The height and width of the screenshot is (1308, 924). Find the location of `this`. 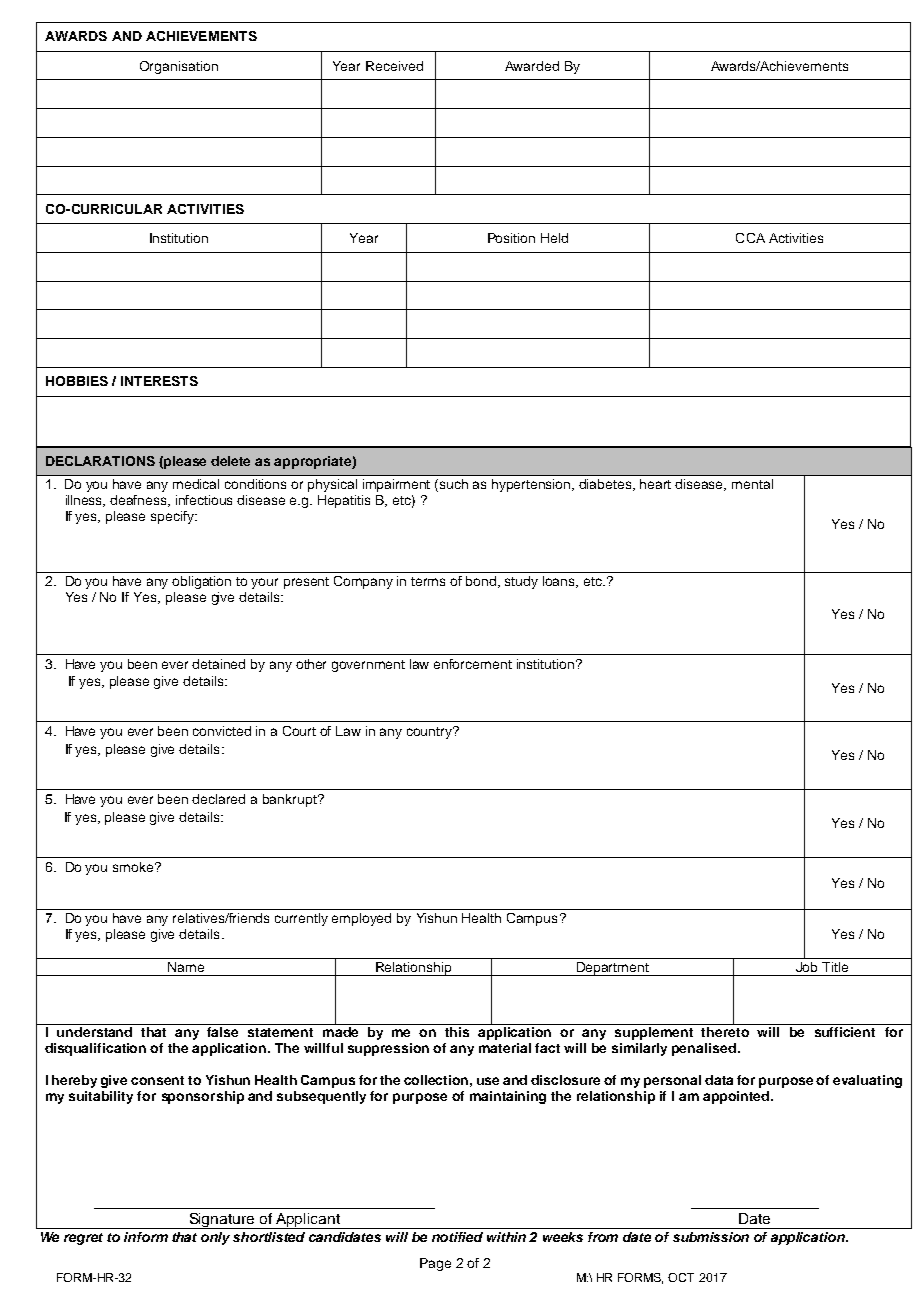

this is located at coordinates (457, 1030).
